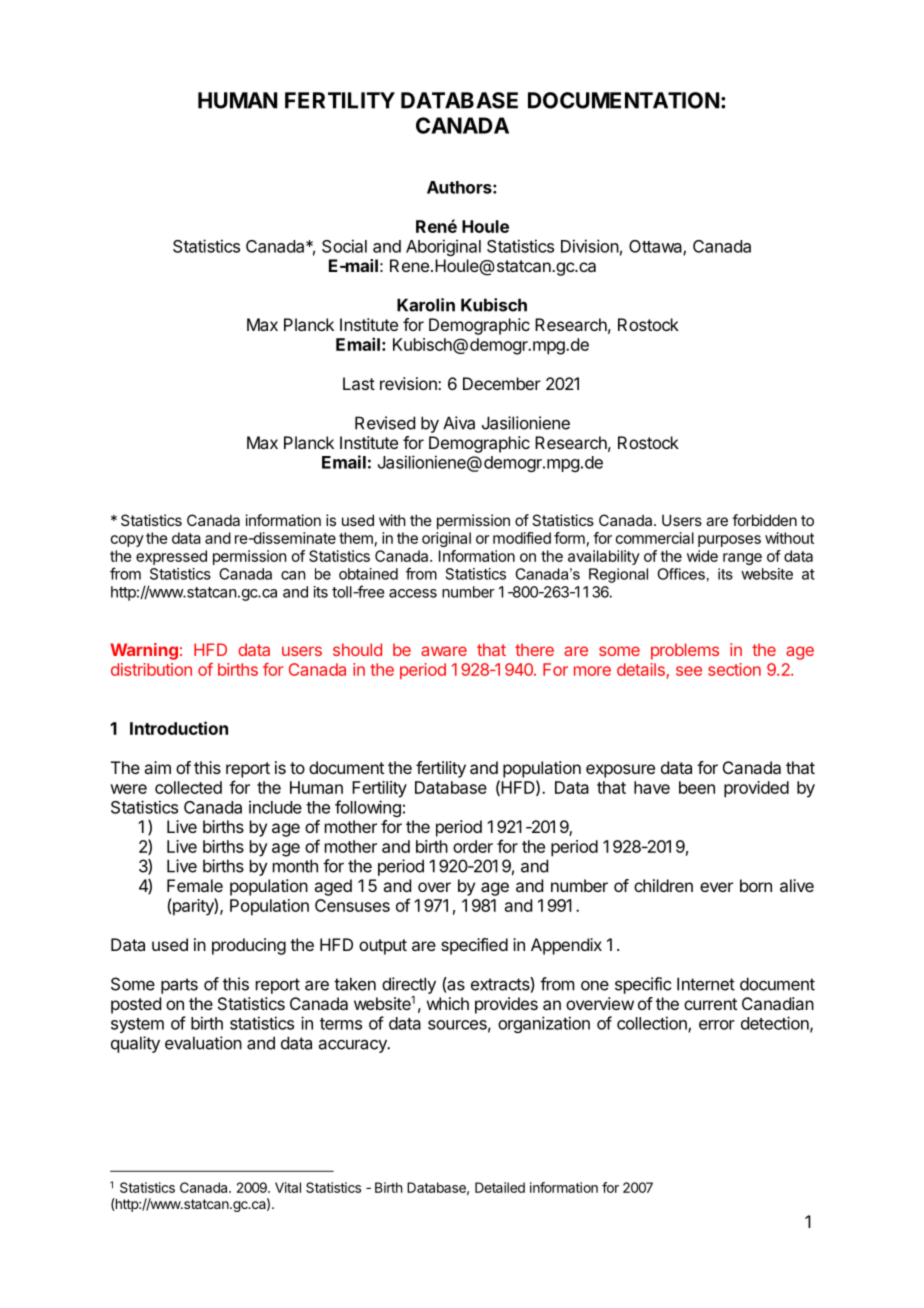 Image resolution: width=924 pixels, height=1308 pixels. I want to click on December, so click(502, 383).
